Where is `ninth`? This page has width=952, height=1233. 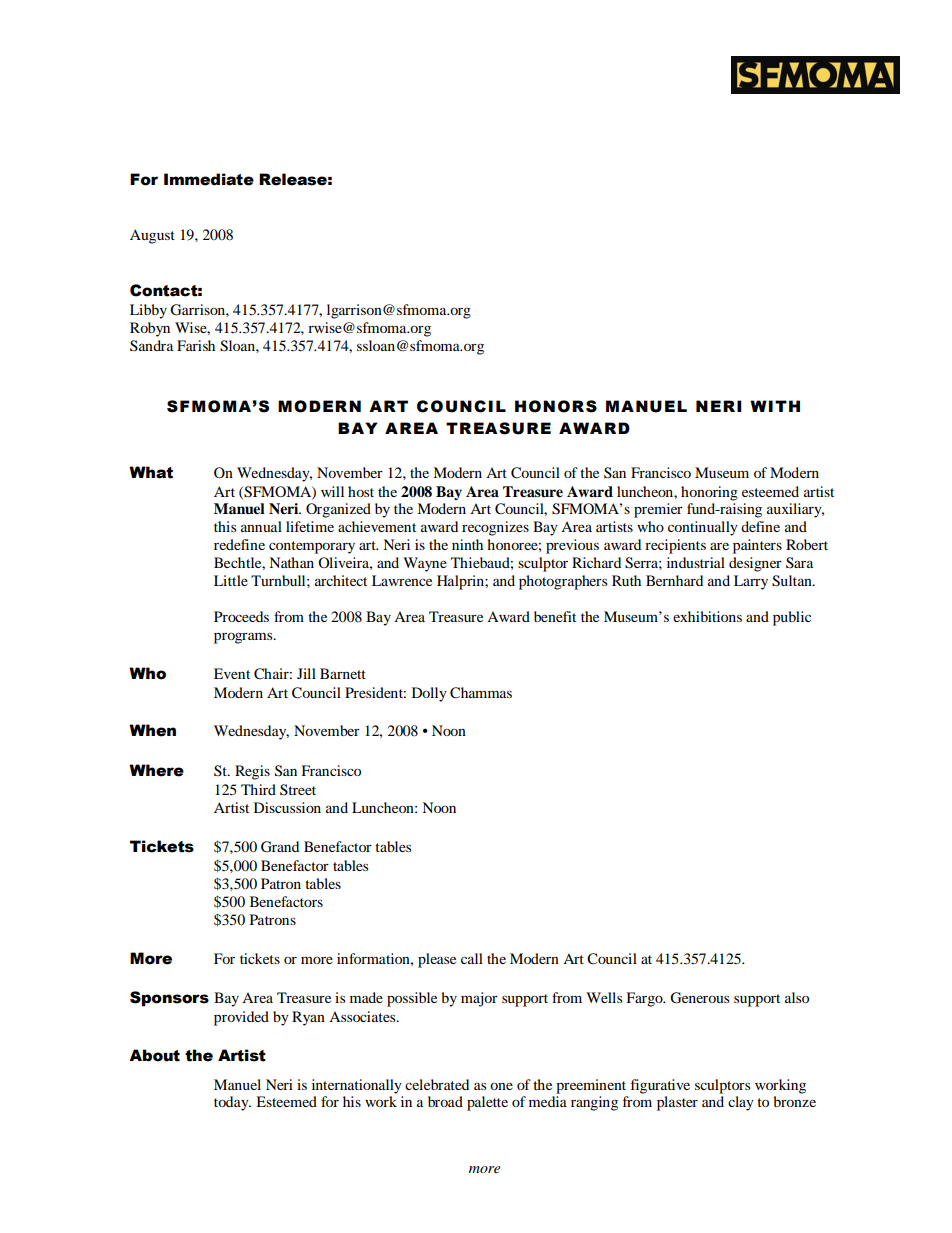
ninth is located at coordinates (467, 544).
